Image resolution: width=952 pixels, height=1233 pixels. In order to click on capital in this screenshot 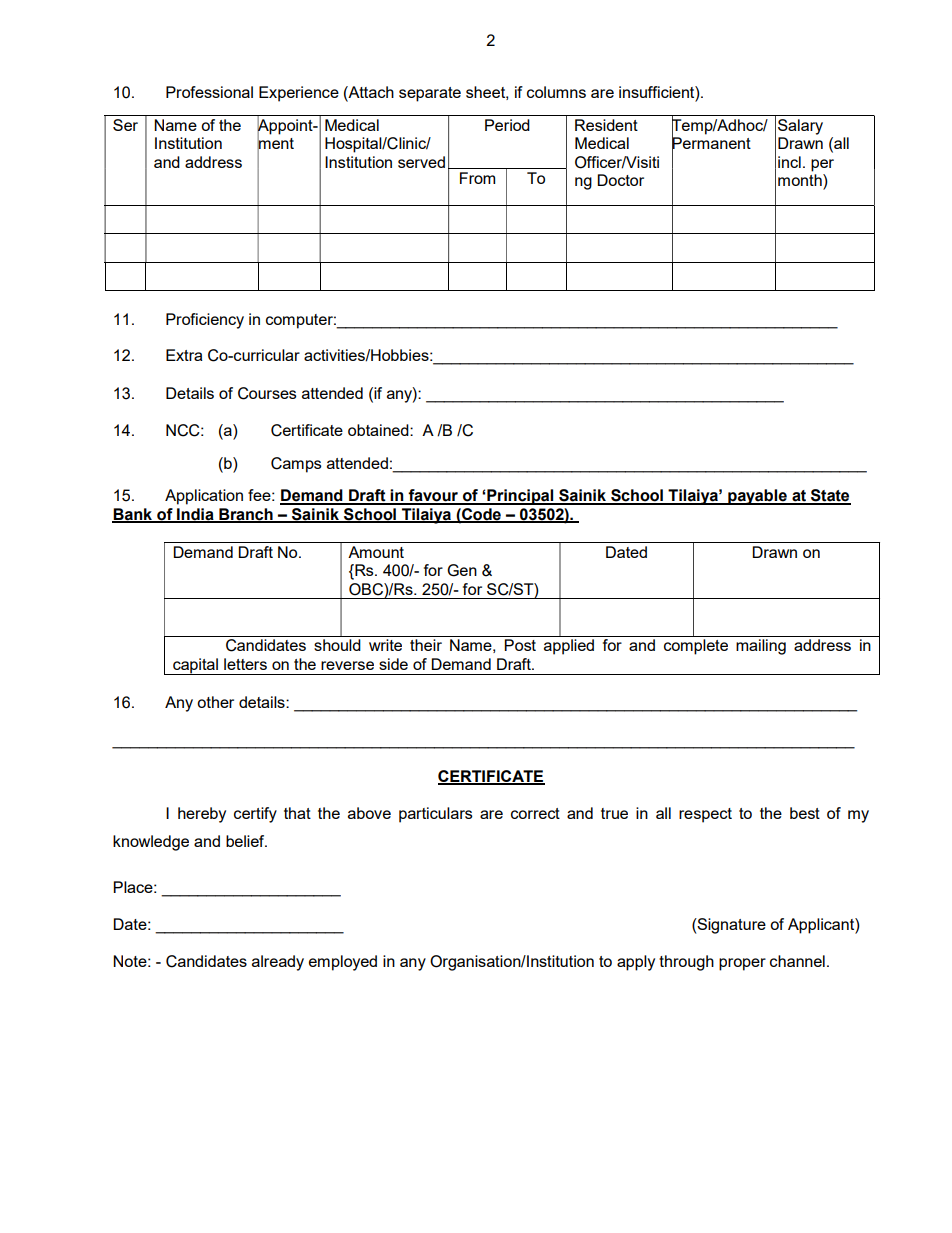, I will do `click(195, 666)`.
